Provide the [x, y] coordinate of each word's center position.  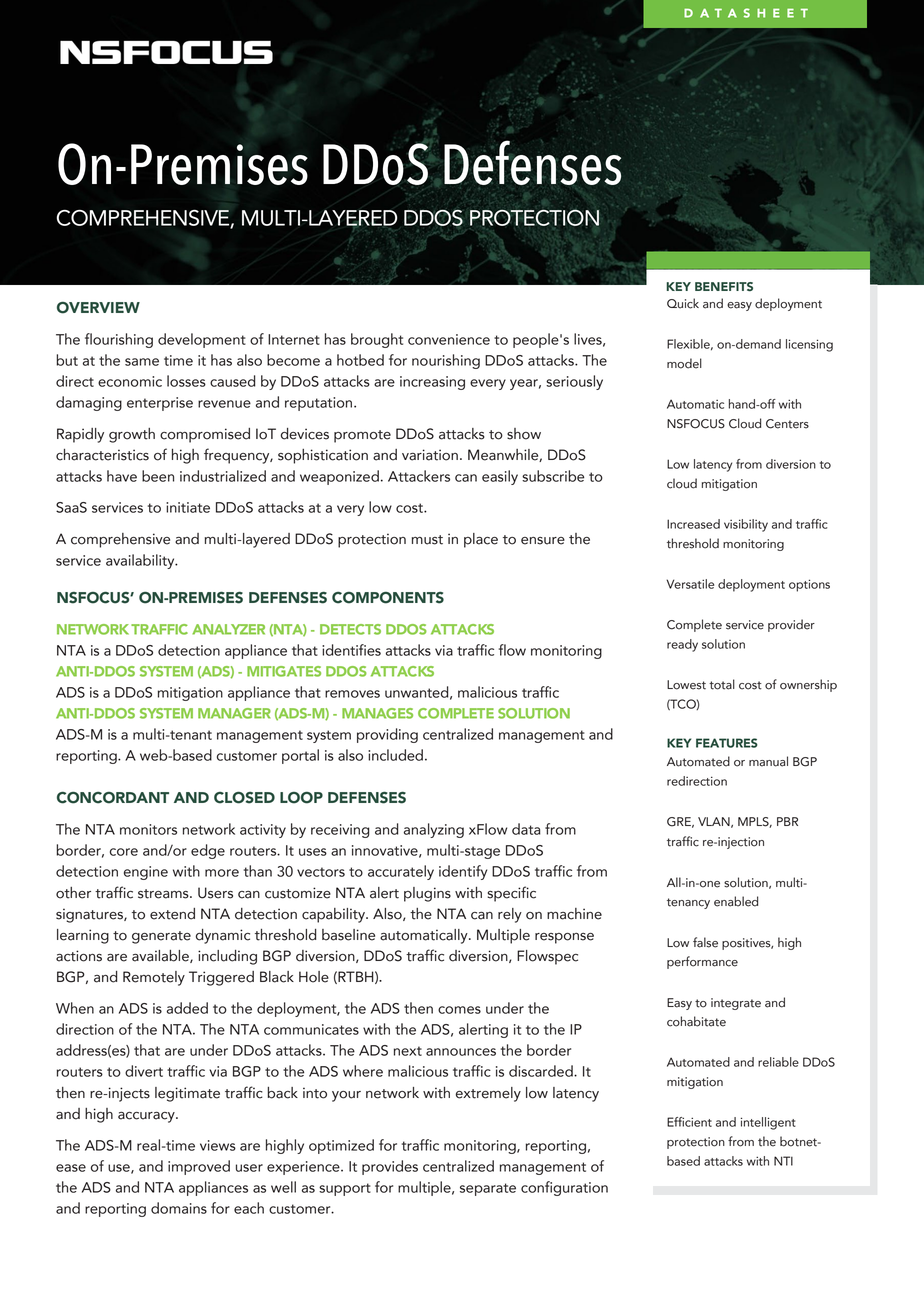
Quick [683, 303]
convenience [449, 339]
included [395, 755]
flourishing [119, 340]
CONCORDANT [113, 798]
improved [199, 1167]
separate [488, 1189]
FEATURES [727, 743]
